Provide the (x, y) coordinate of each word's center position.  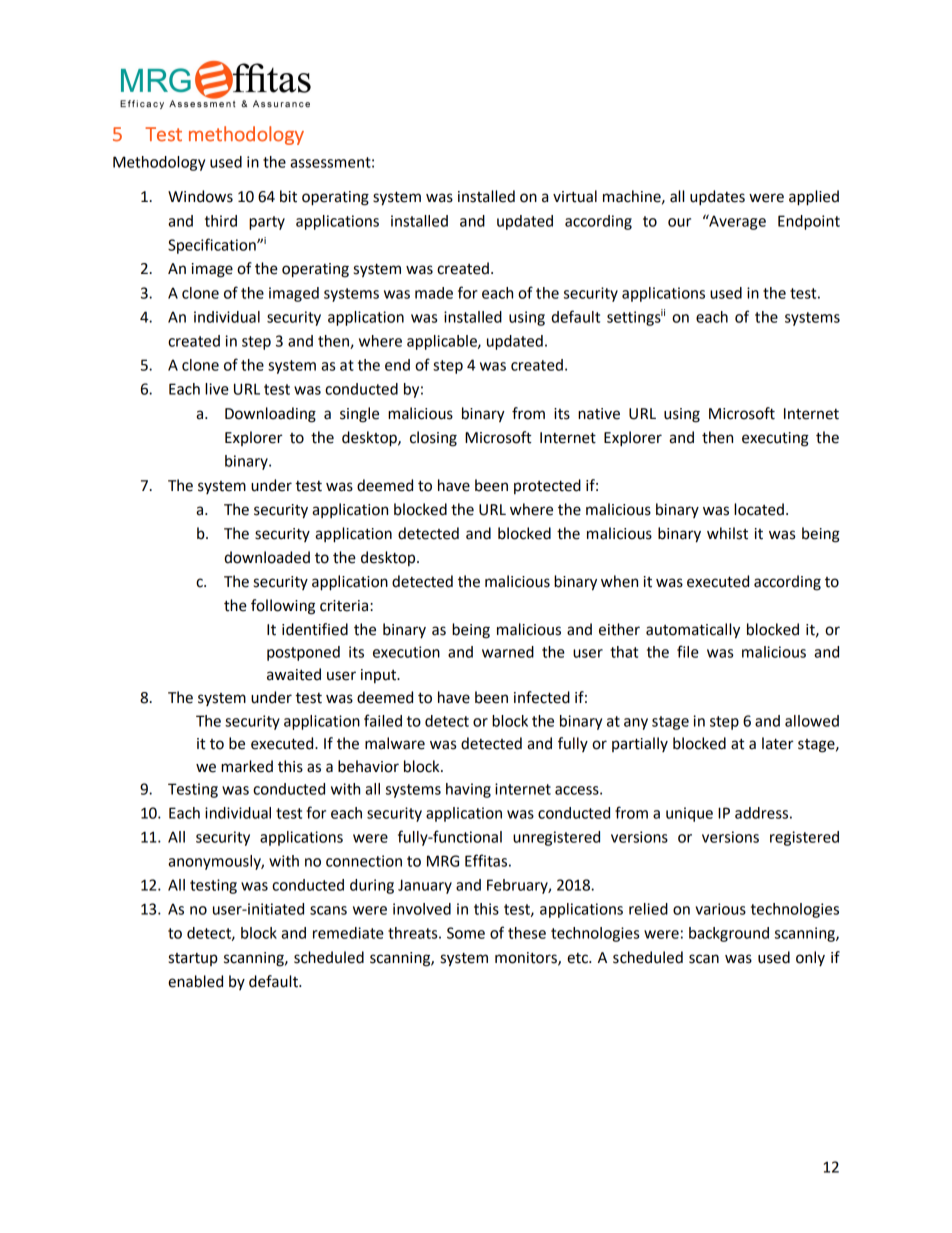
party (267, 223)
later (778, 743)
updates (717, 198)
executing (775, 439)
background (729, 934)
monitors (527, 958)
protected (547, 486)
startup (193, 959)
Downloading (270, 415)
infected (542, 697)
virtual (575, 196)
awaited (294, 674)
